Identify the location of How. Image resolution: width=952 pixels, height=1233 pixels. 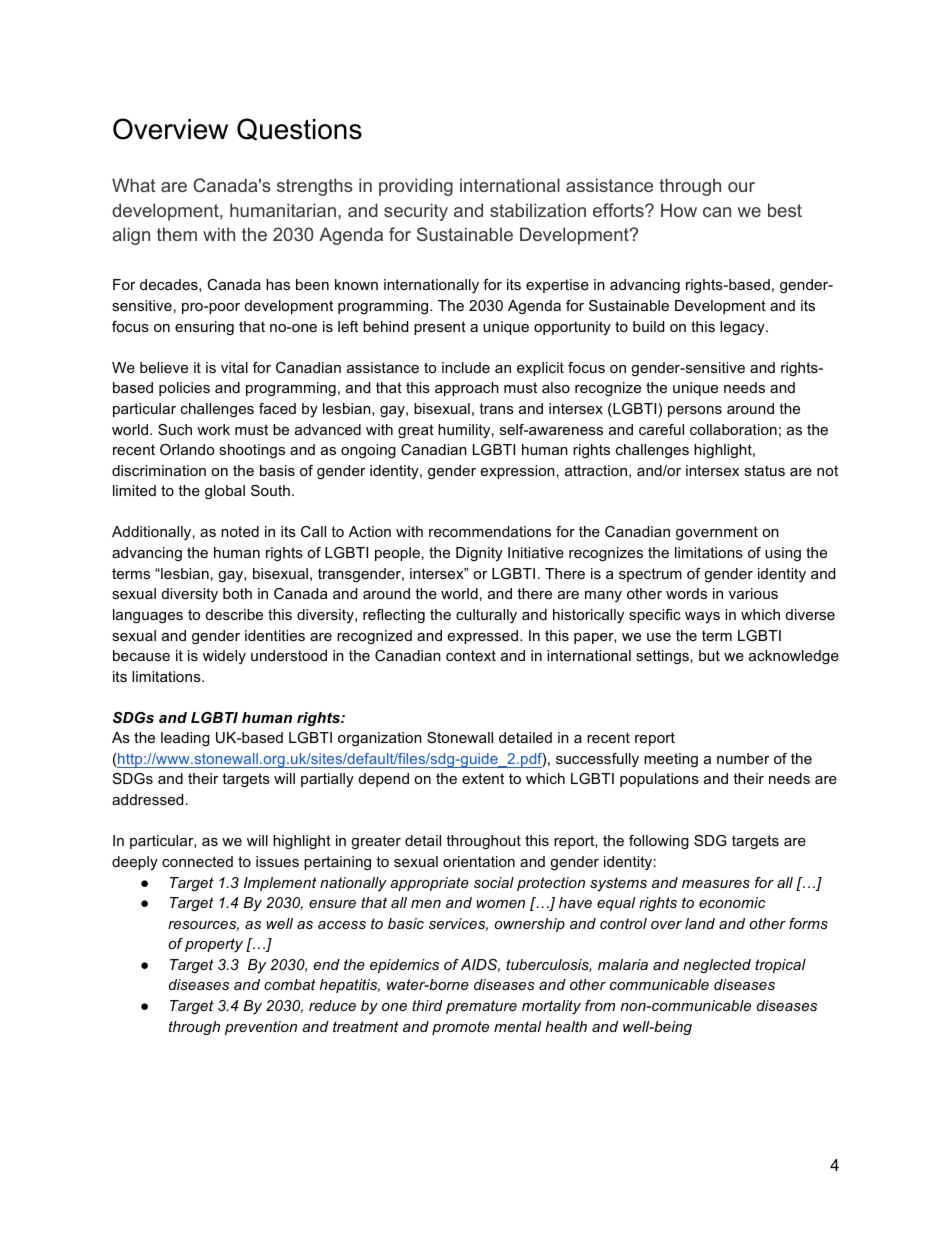
(679, 210).
